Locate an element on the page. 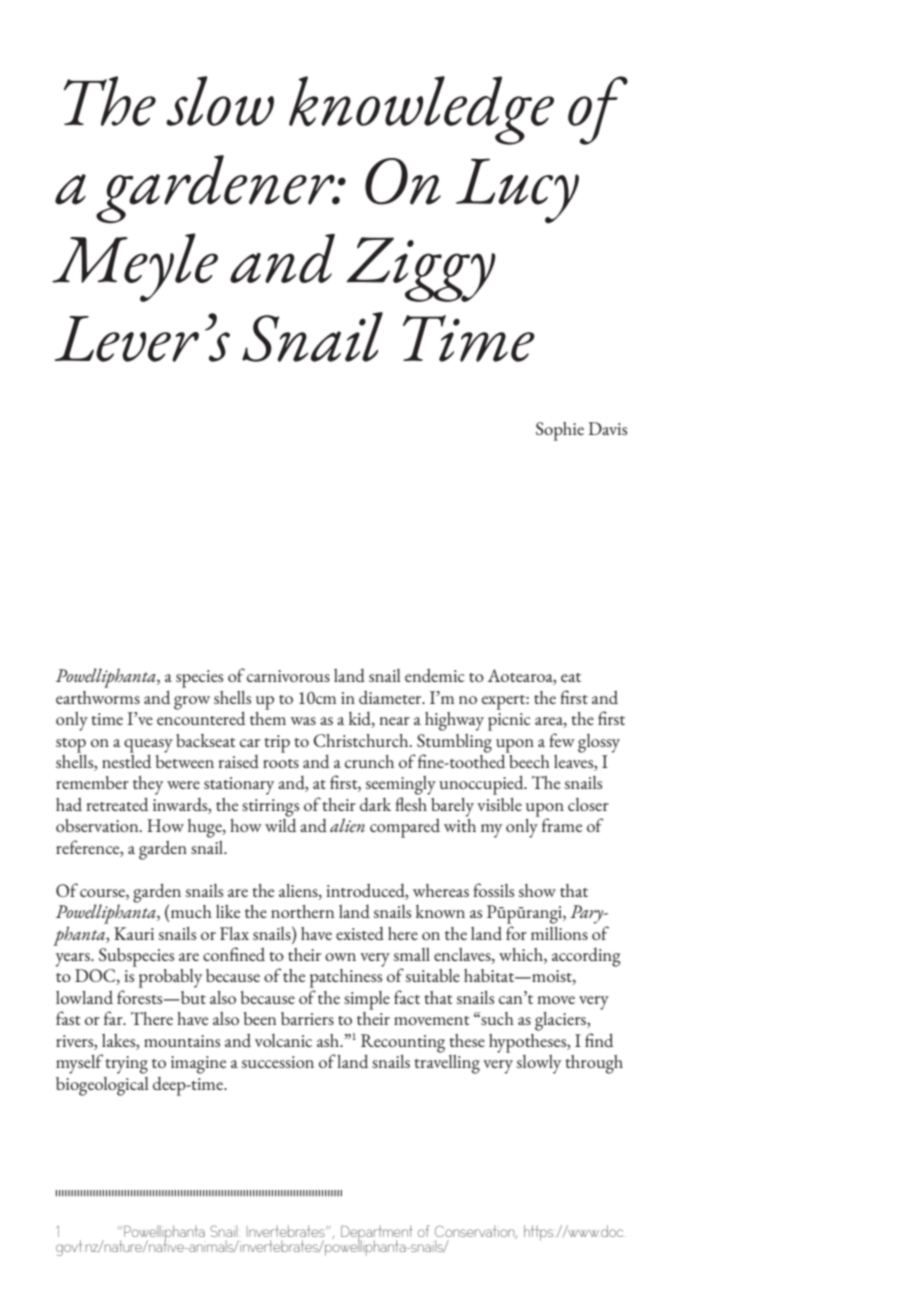  Davis is located at coordinates (607, 428).
